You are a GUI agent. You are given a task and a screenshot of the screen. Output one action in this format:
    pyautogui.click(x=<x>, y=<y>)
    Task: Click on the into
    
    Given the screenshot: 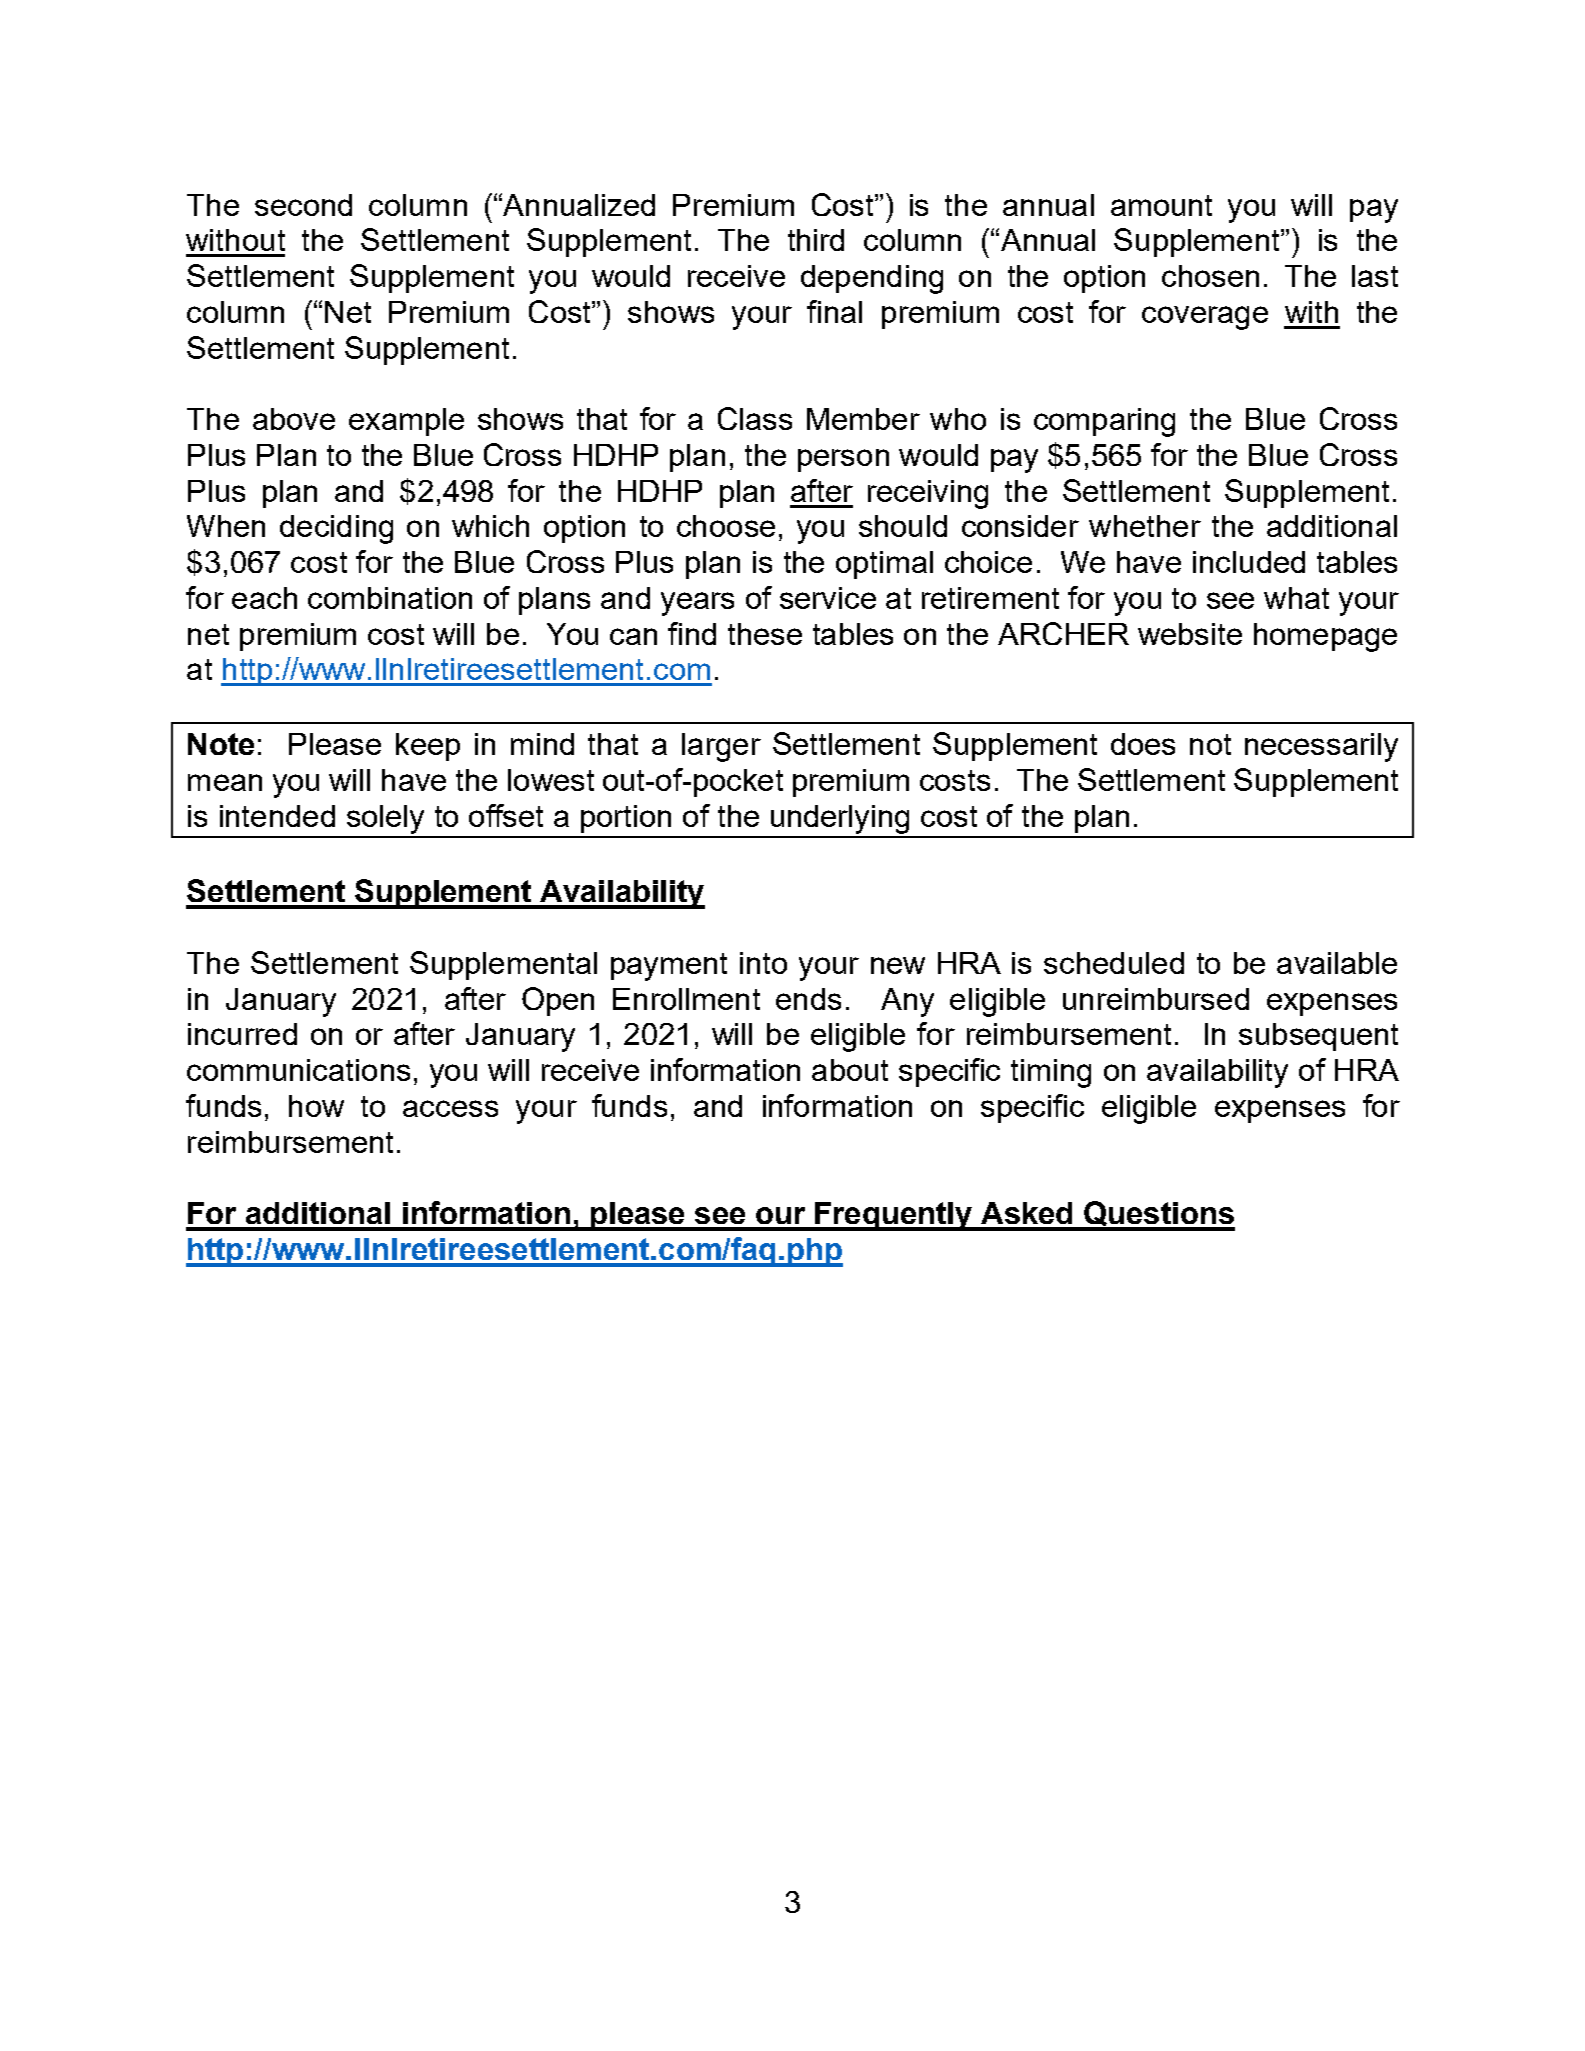 What is the action you would take?
    pyautogui.click(x=763, y=963)
